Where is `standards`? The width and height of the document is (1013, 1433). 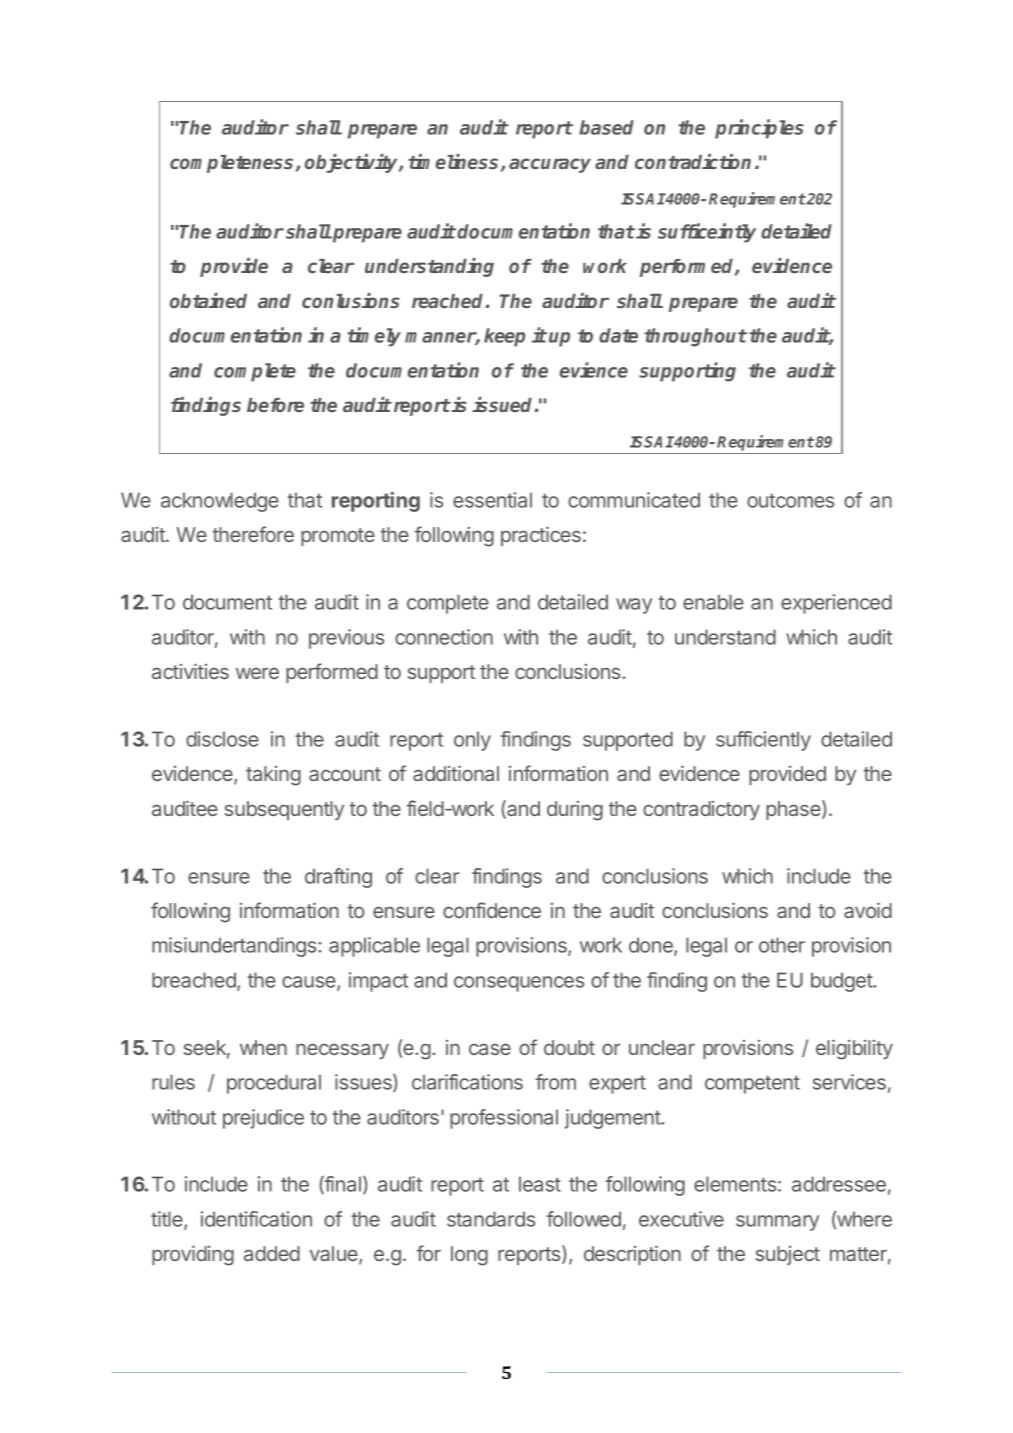 standards is located at coordinates (491, 1219).
